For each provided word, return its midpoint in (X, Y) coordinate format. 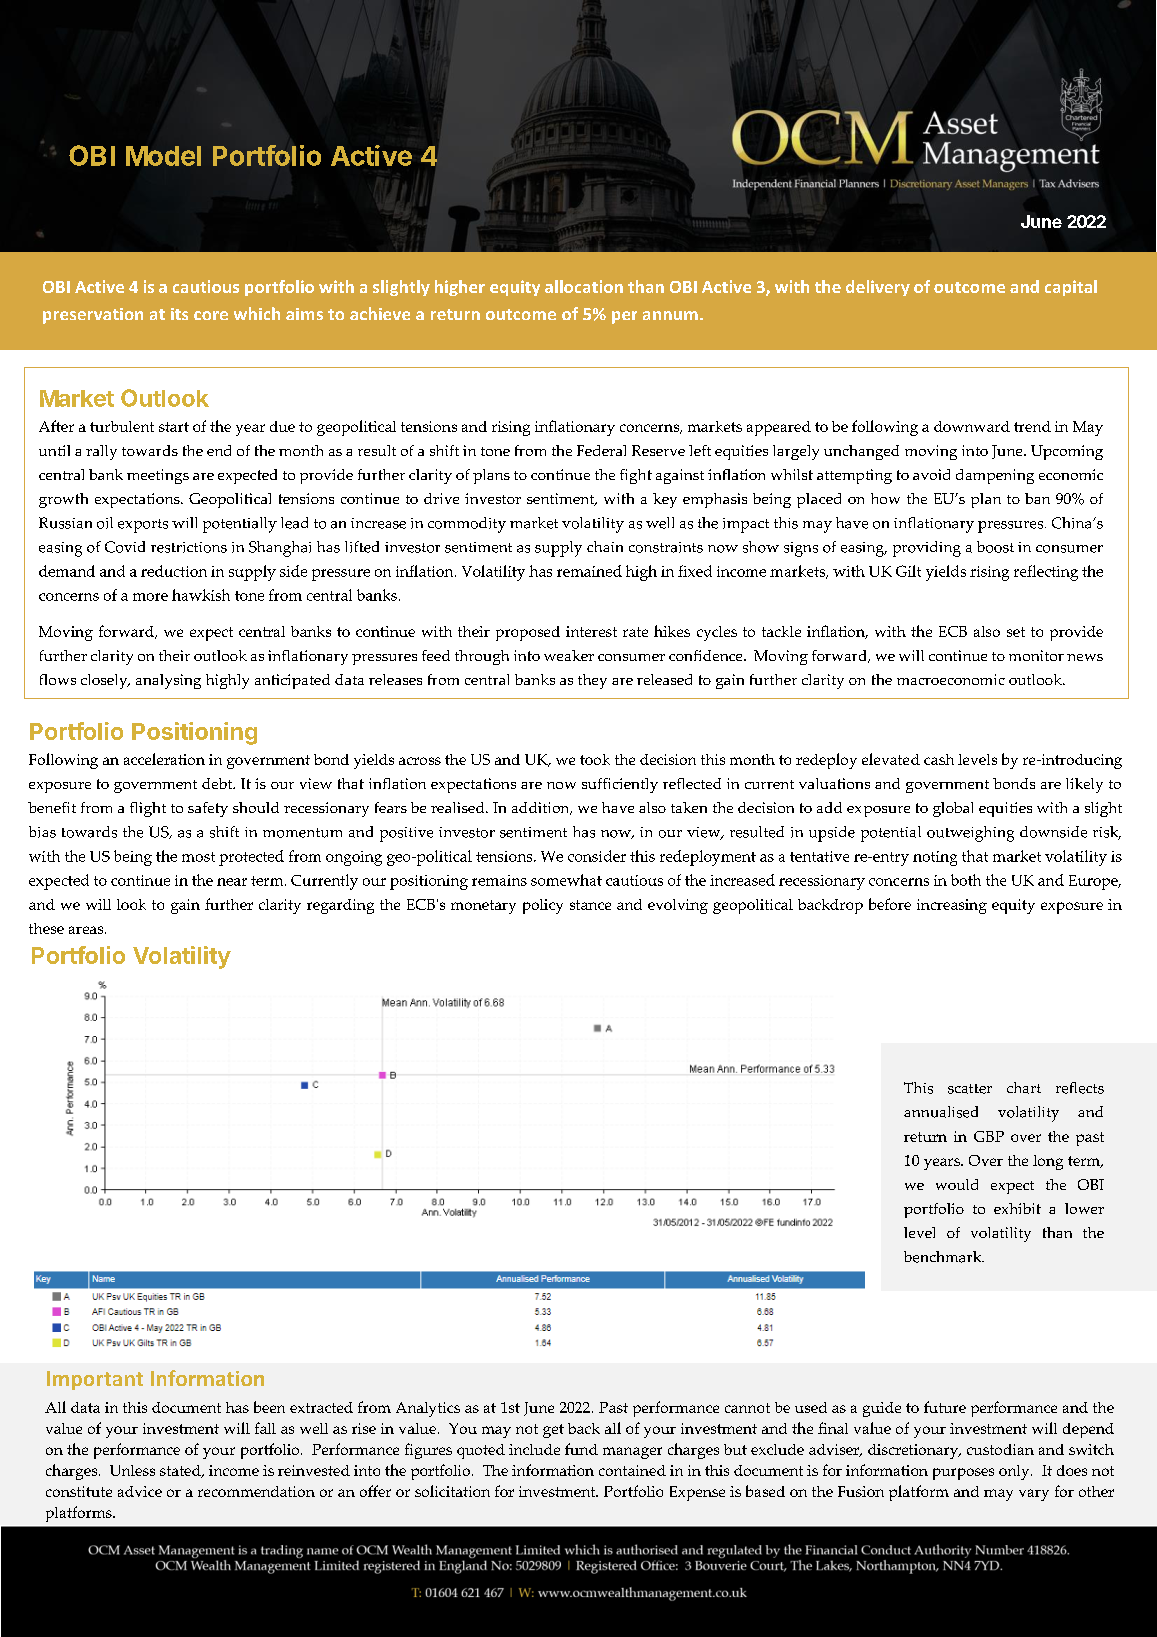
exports (143, 526)
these (46, 928)
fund (581, 1449)
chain (605, 546)
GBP (989, 1136)
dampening (995, 476)
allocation (584, 286)
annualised (941, 1112)
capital (1071, 288)
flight (148, 809)
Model (163, 156)
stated (181, 1471)
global (953, 809)
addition (542, 808)
